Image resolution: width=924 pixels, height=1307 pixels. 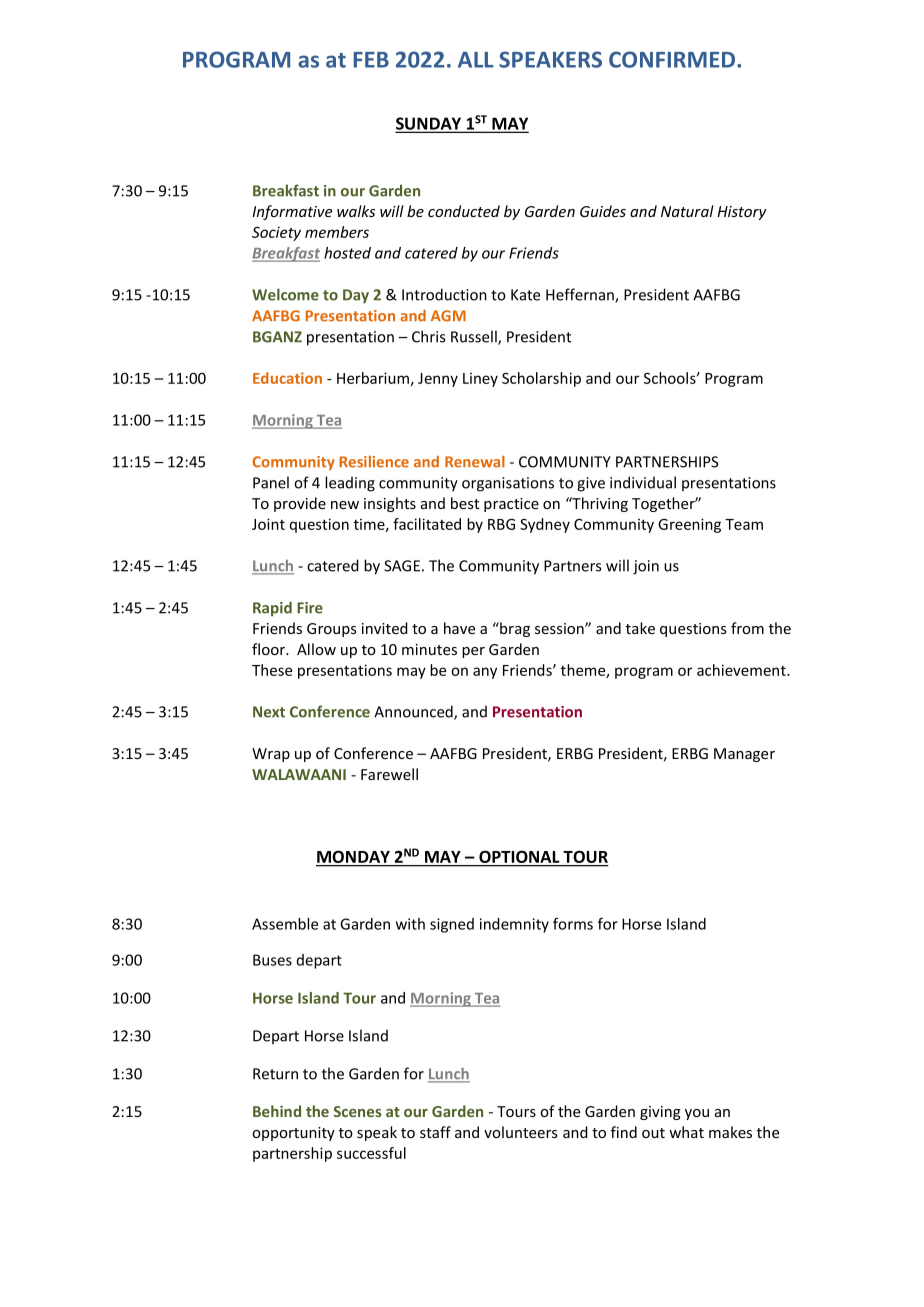 What do you see at coordinates (285, 294) in the page?
I see `Welcome` at bounding box center [285, 294].
